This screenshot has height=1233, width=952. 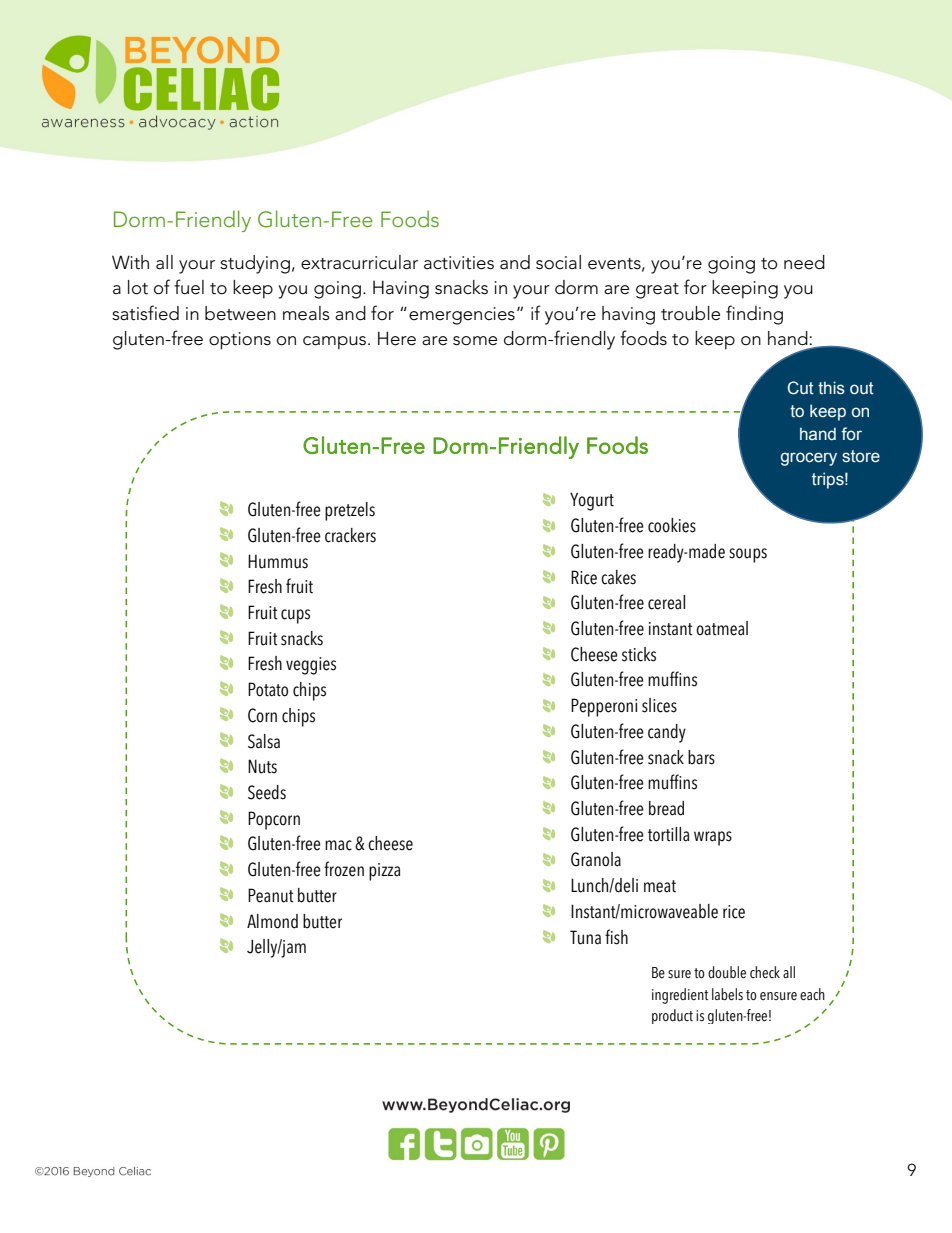 What do you see at coordinates (639, 654) in the screenshot?
I see `sticks` at bounding box center [639, 654].
